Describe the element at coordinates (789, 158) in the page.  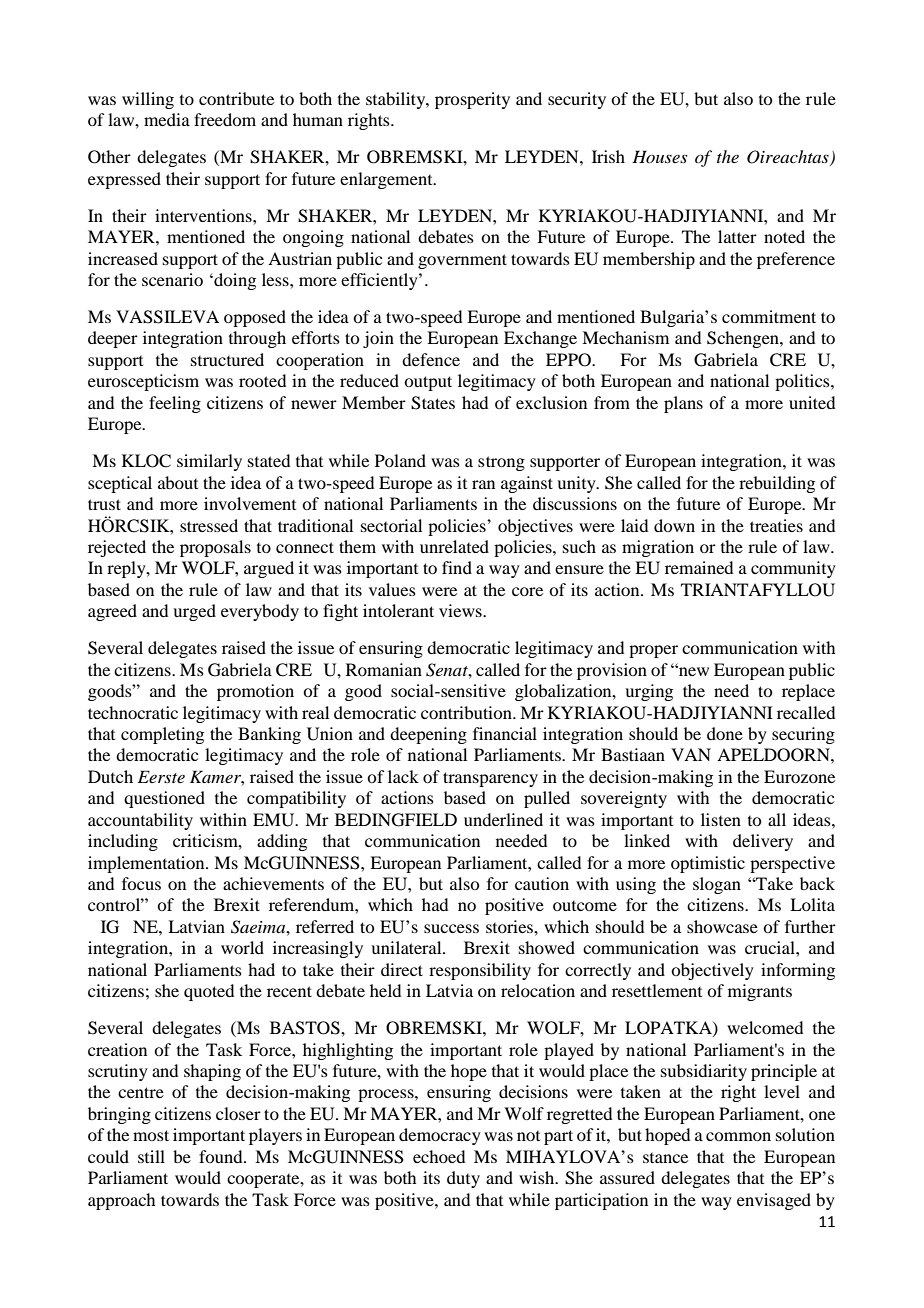
I see `Oireachtas` at that location.
